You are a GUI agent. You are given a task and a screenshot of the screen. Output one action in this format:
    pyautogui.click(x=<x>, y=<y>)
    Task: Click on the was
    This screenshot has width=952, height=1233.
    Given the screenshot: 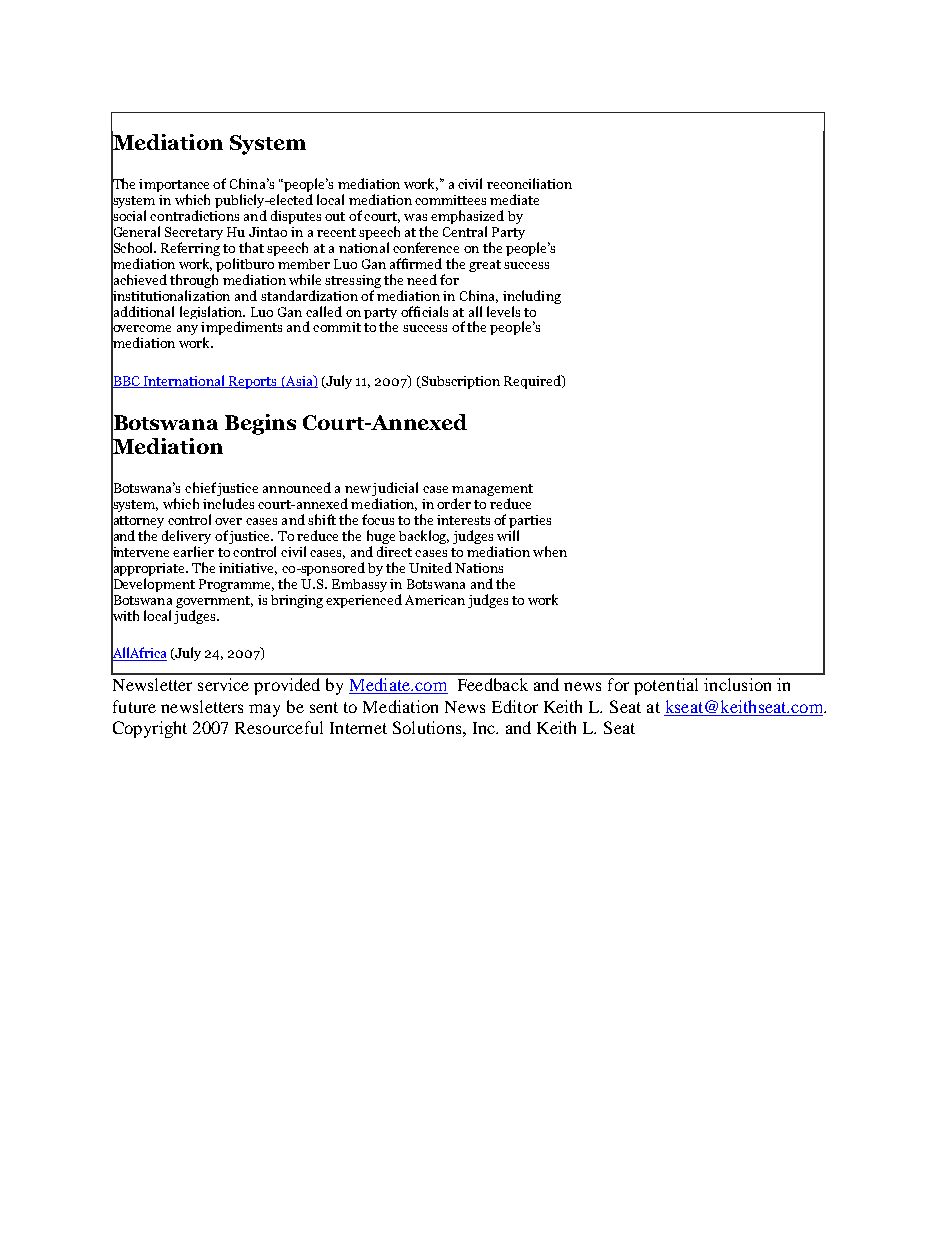 What is the action you would take?
    pyautogui.click(x=415, y=217)
